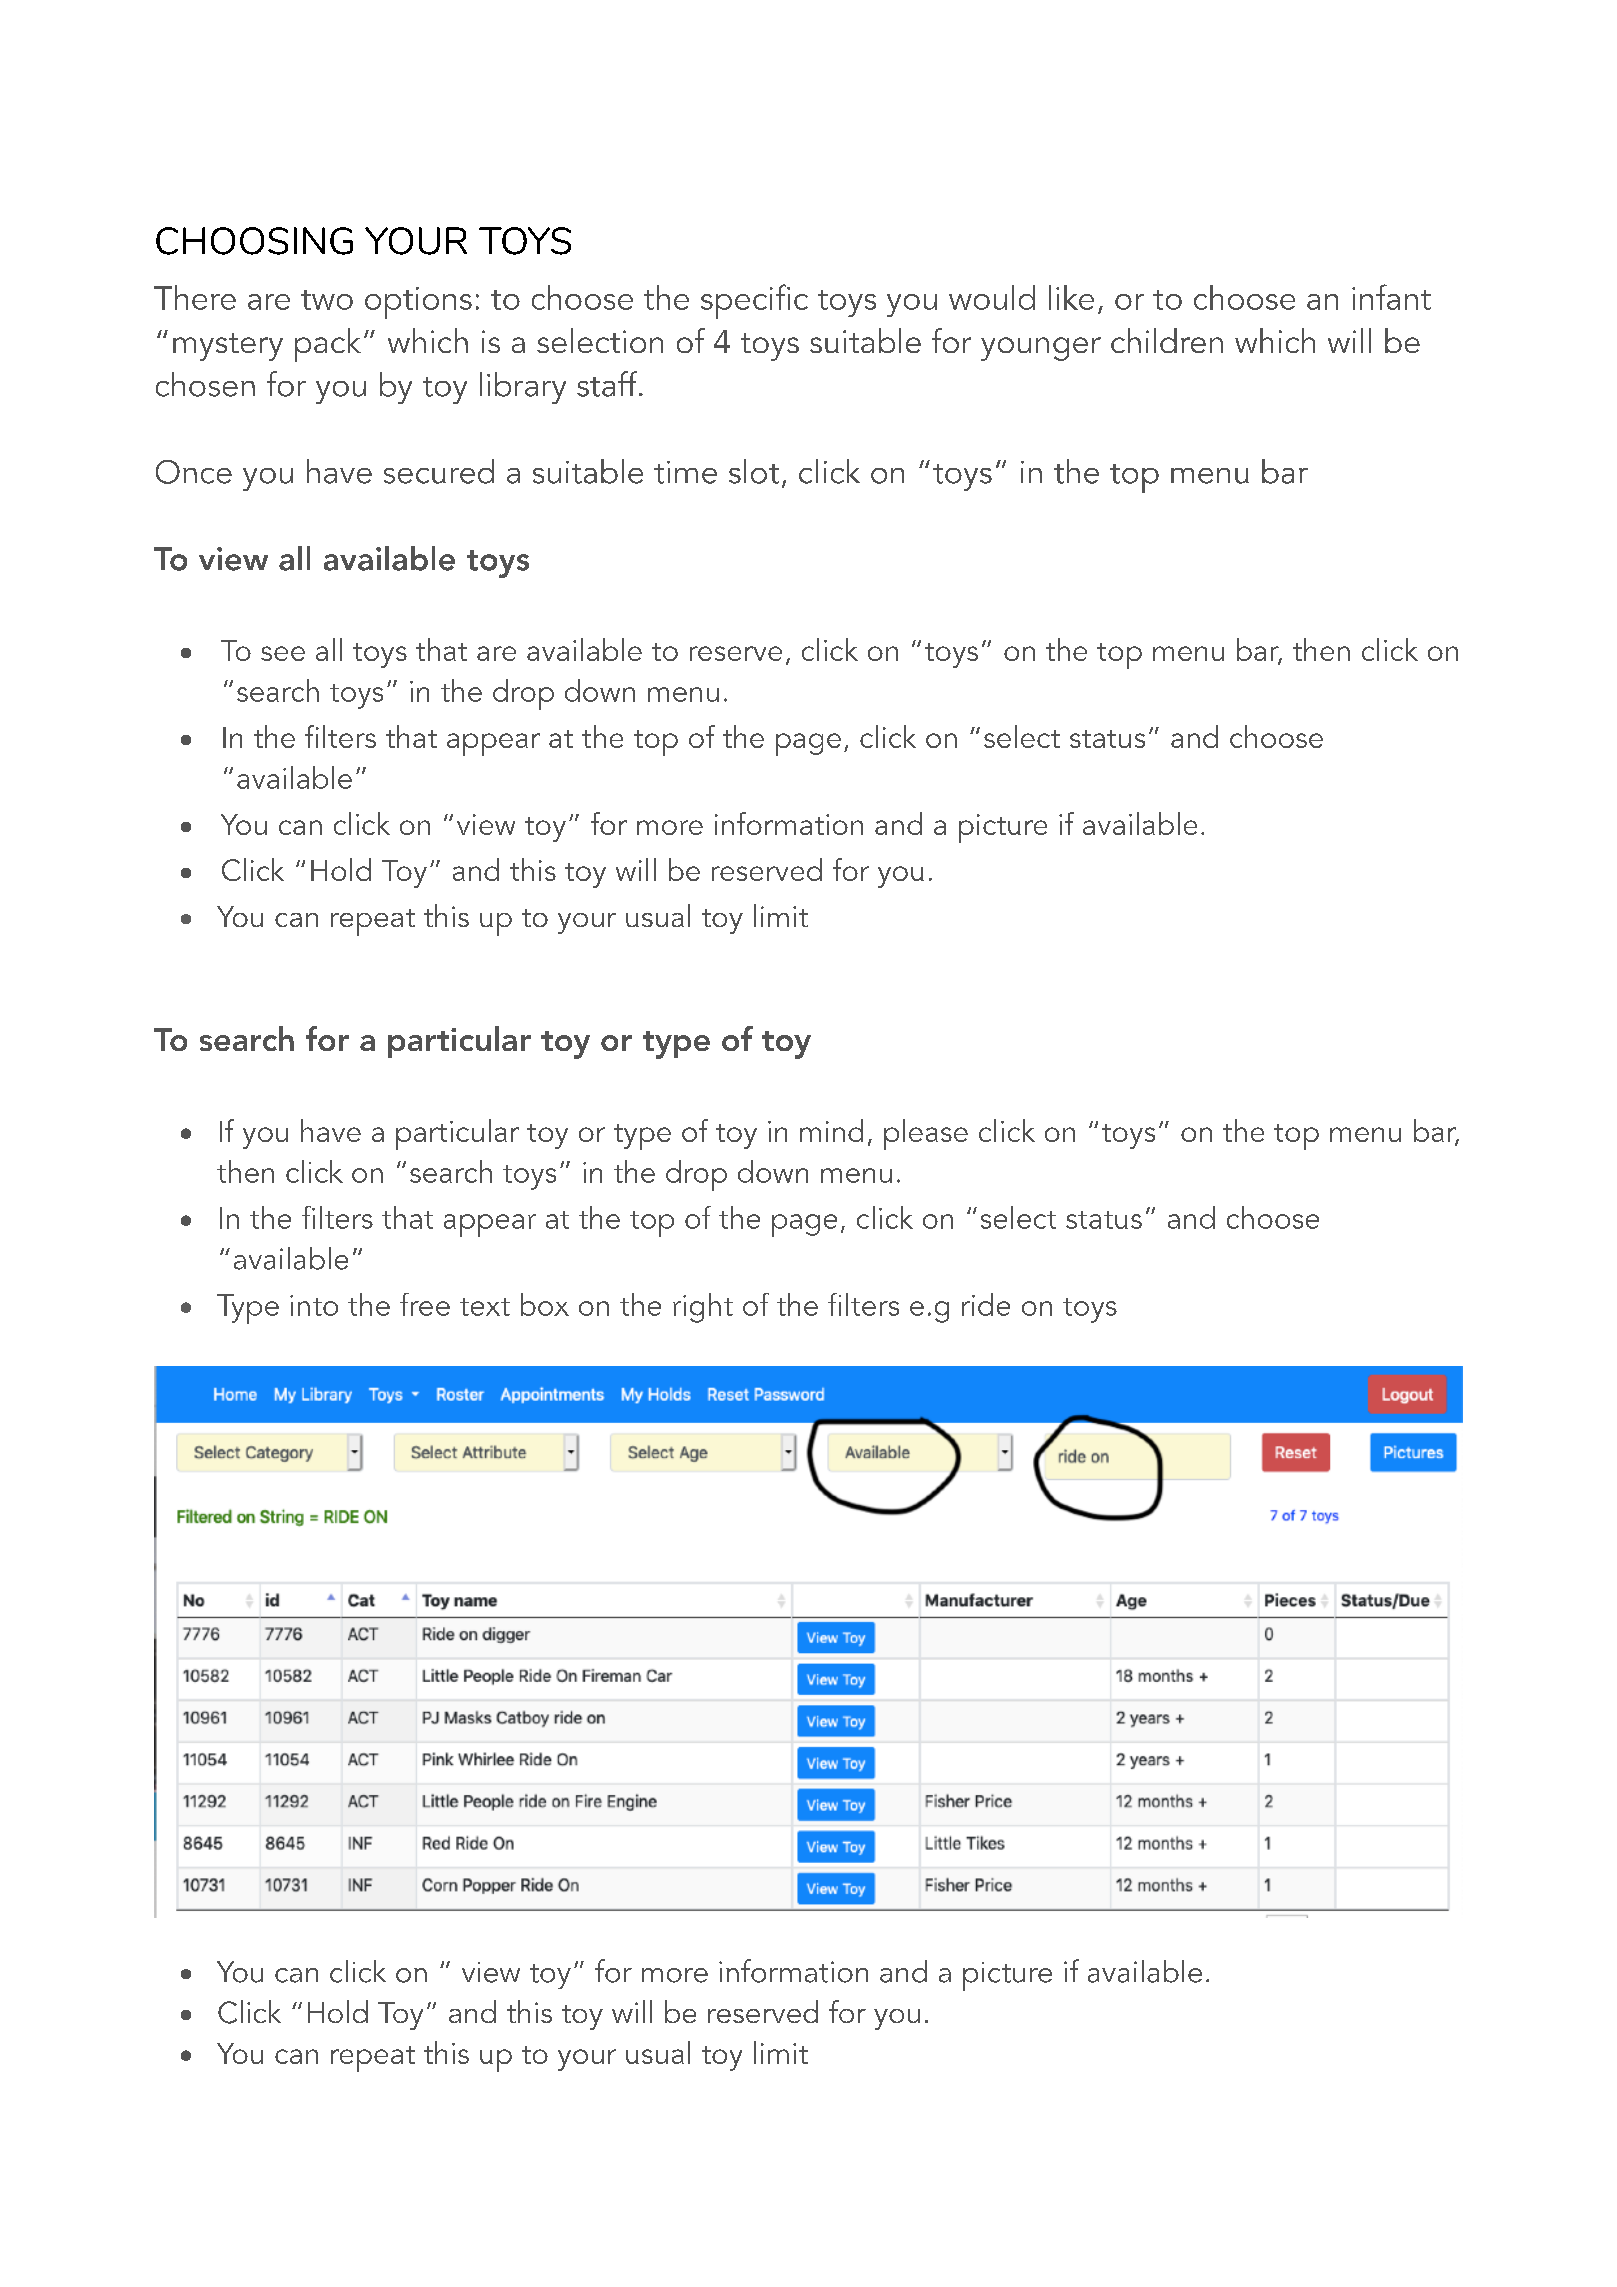 This document has height=2287, width=1617. What do you see at coordinates (314, 1305) in the document?
I see `into` at bounding box center [314, 1305].
